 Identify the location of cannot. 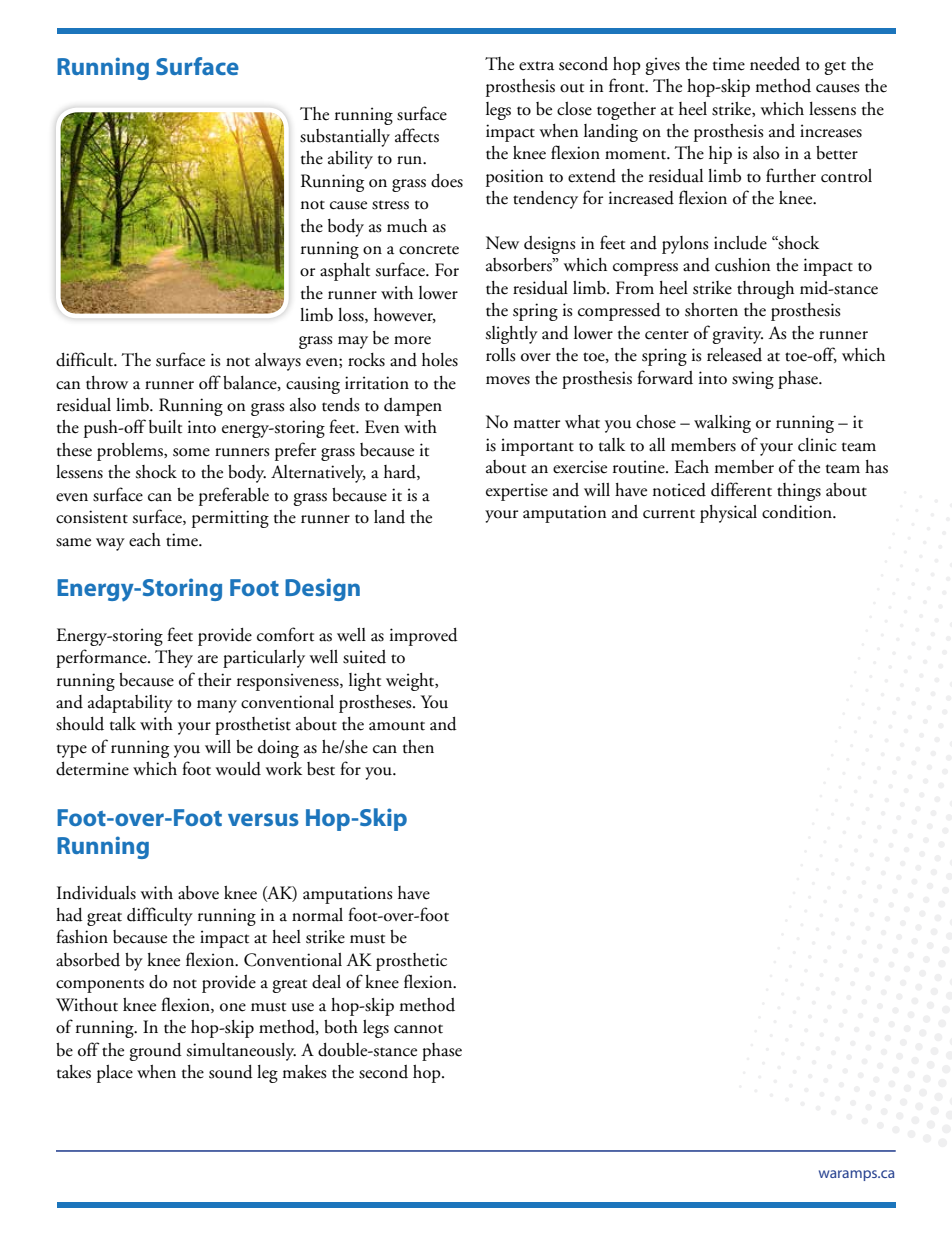
(418, 1029).
